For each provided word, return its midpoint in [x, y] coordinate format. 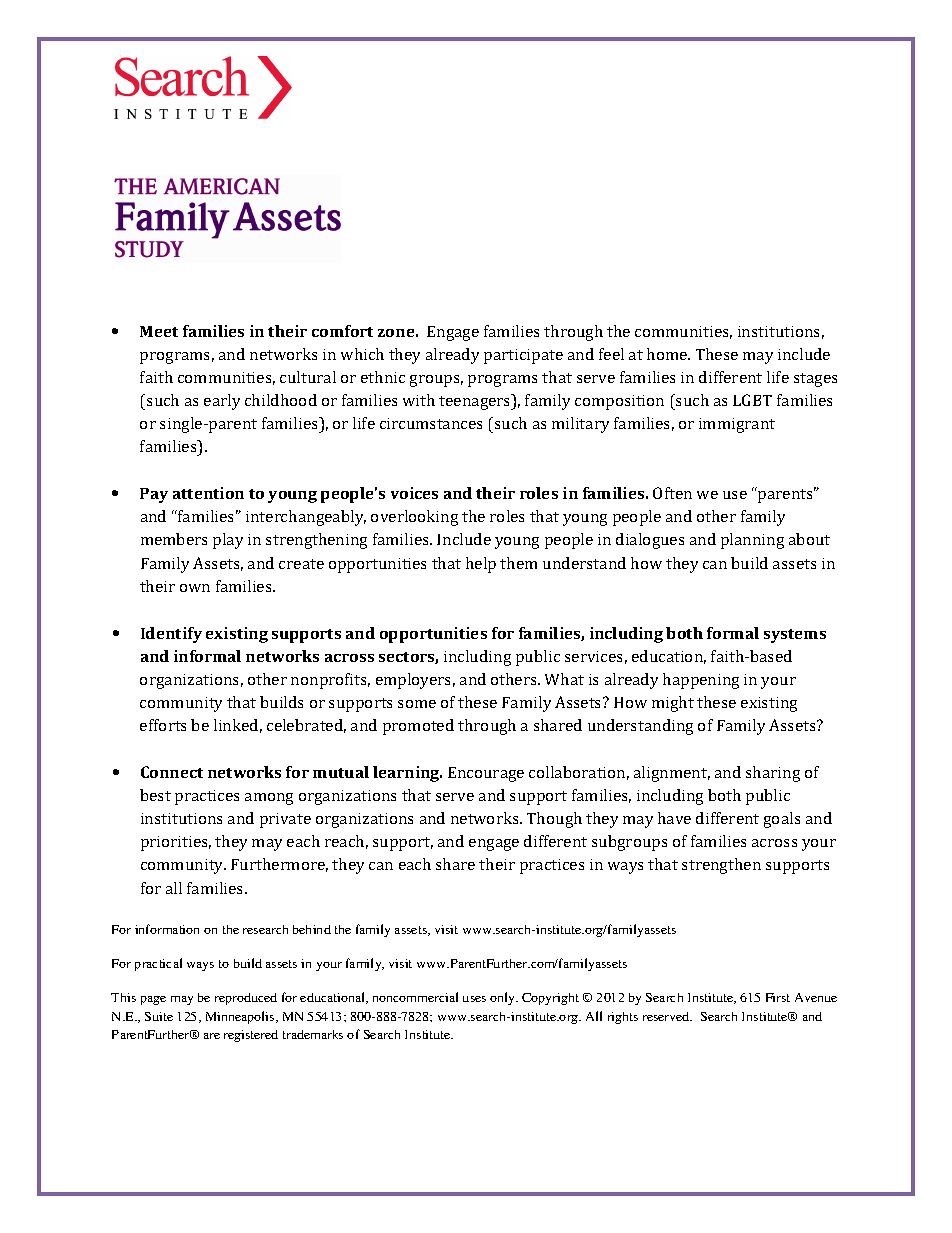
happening [701, 681]
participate [523, 356]
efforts [163, 725]
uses [474, 999]
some [417, 704]
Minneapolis [241, 1017]
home [668, 354]
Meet [159, 331]
